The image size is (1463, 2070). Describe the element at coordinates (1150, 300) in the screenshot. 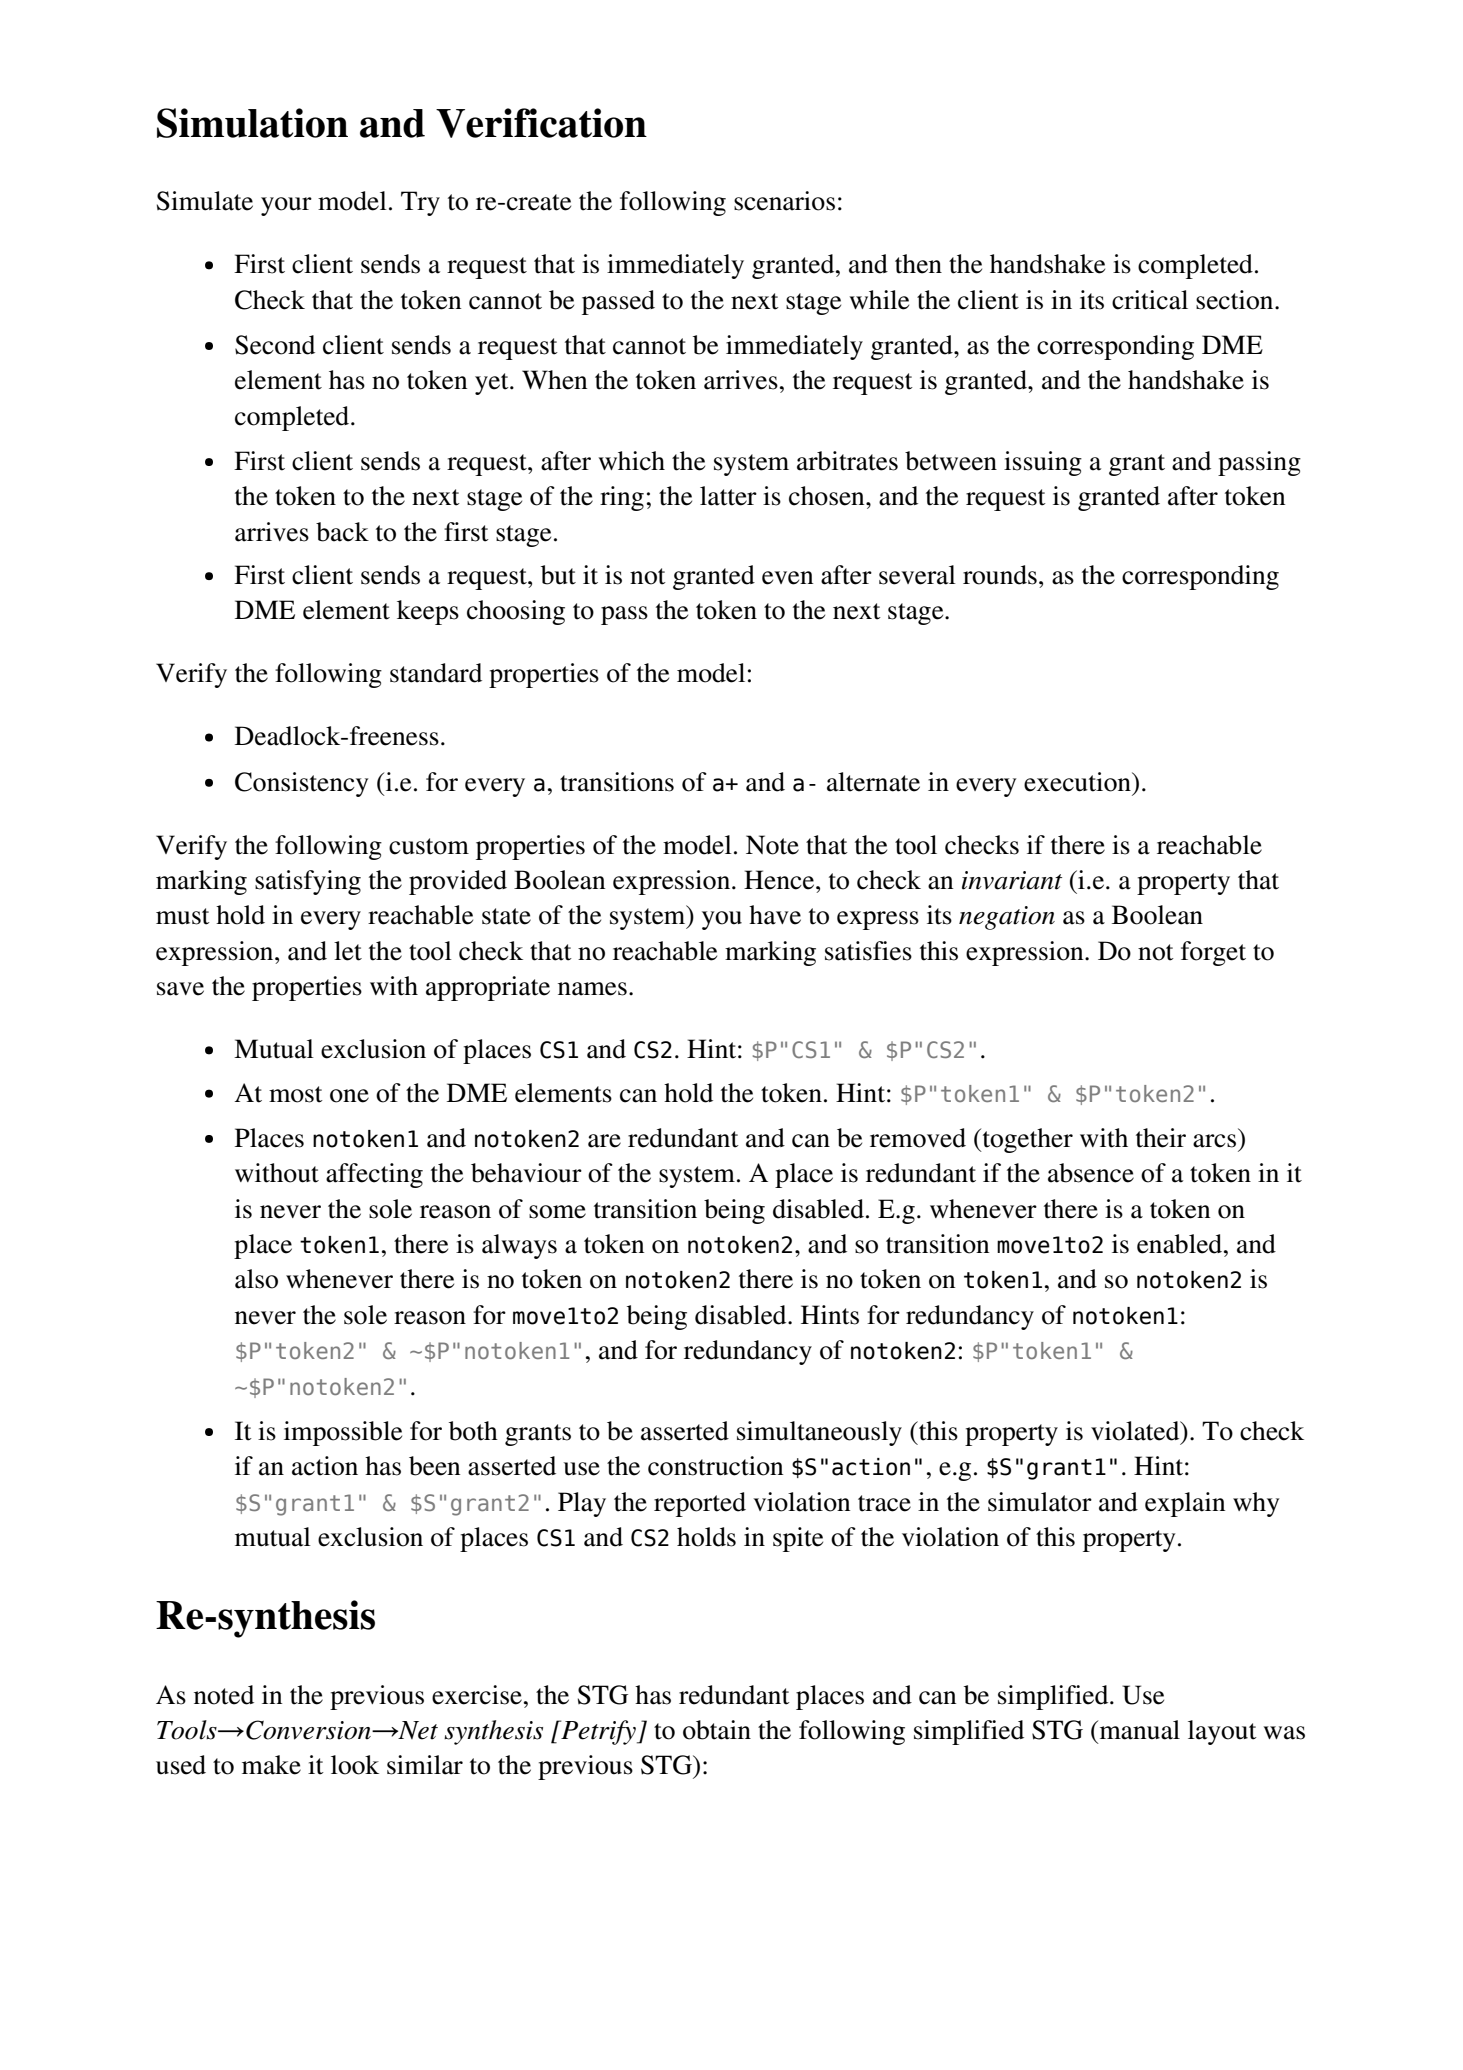

I see `critical` at that location.
